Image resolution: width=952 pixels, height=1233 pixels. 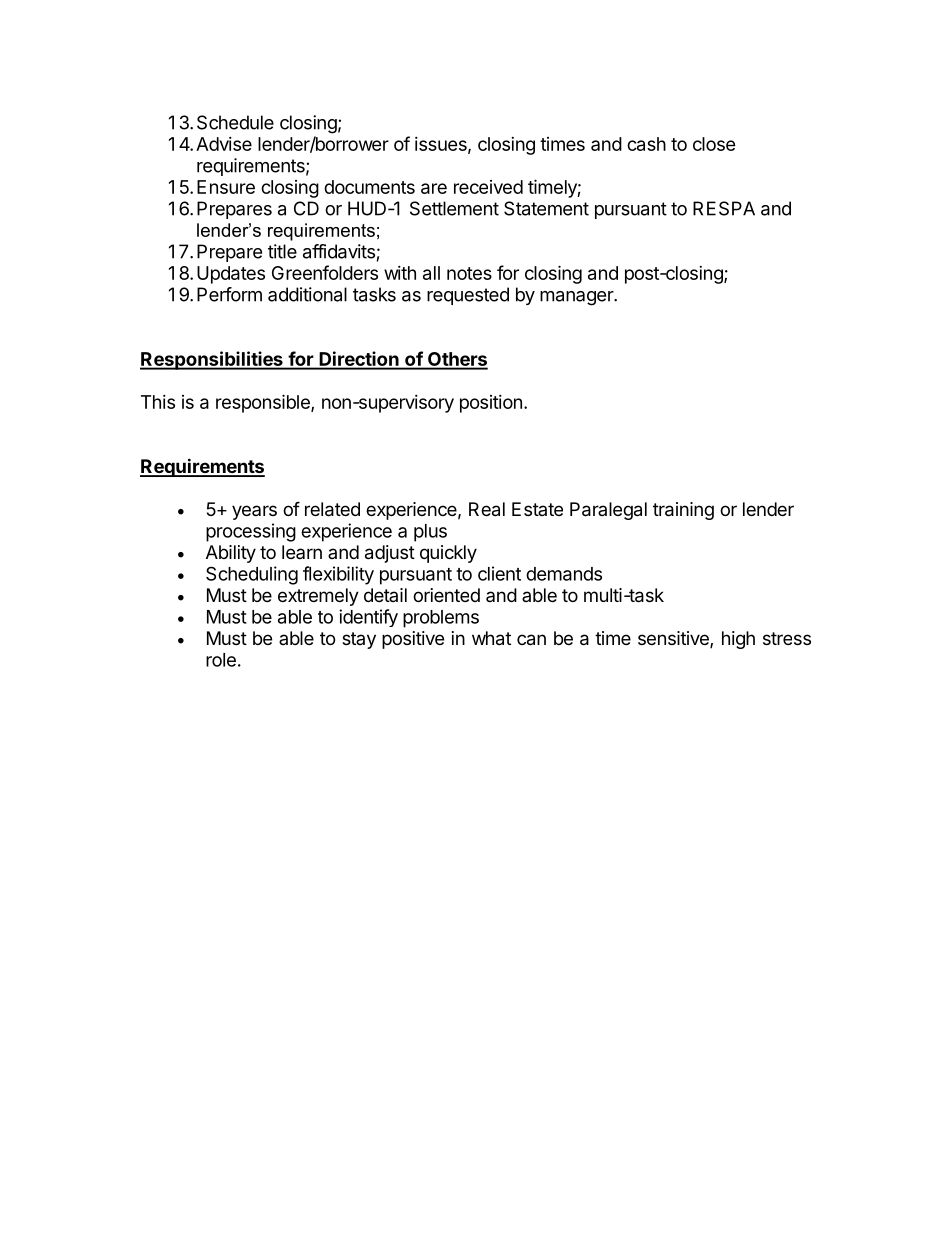 What do you see at coordinates (468, 296) in the document?
I see `requested` at bounding box center [468, 296].
